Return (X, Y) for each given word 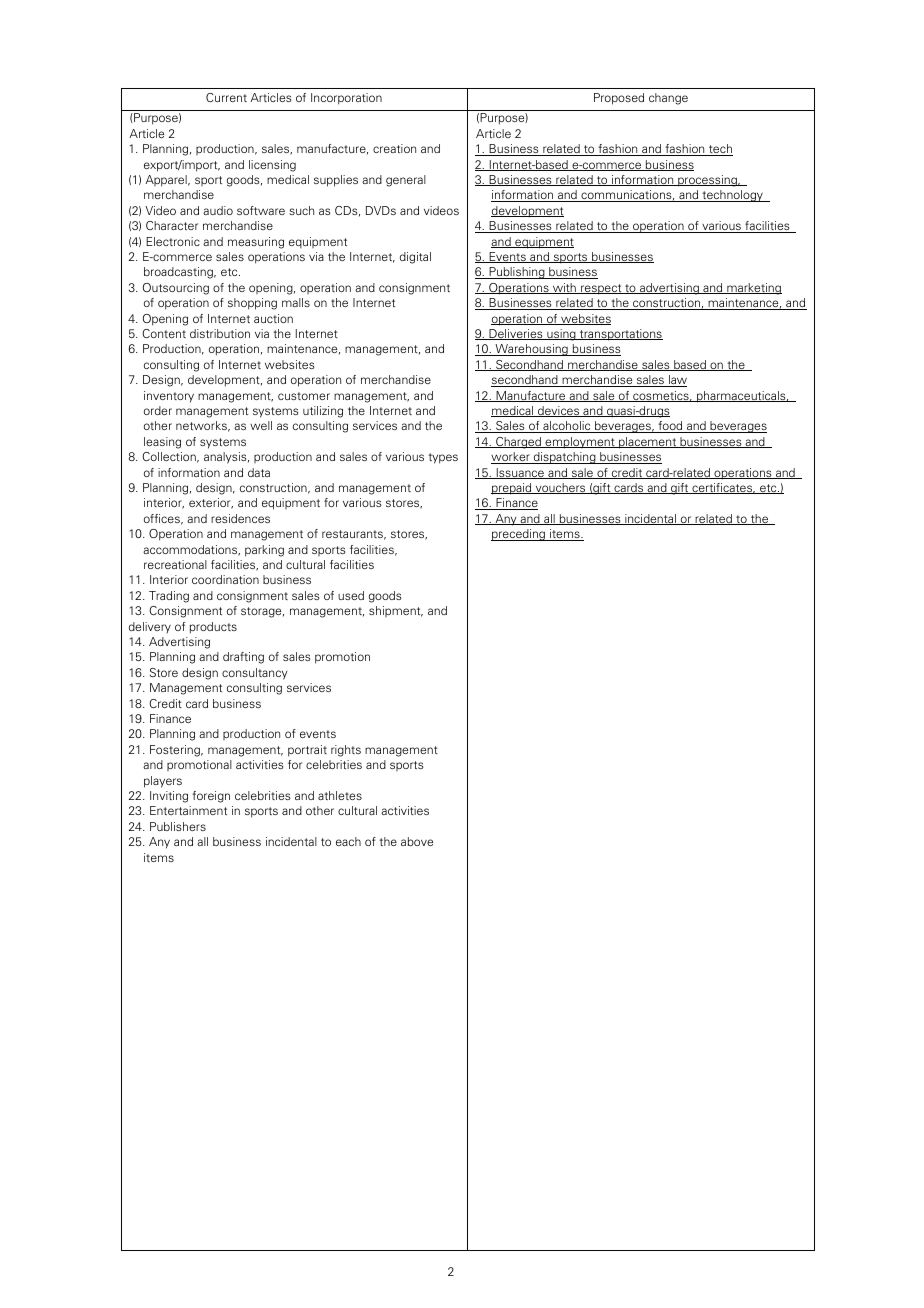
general (406, 181)
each (348, 841)
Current (226, 97)
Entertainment (188, 810)
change (668, 99)
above (417, 841)
